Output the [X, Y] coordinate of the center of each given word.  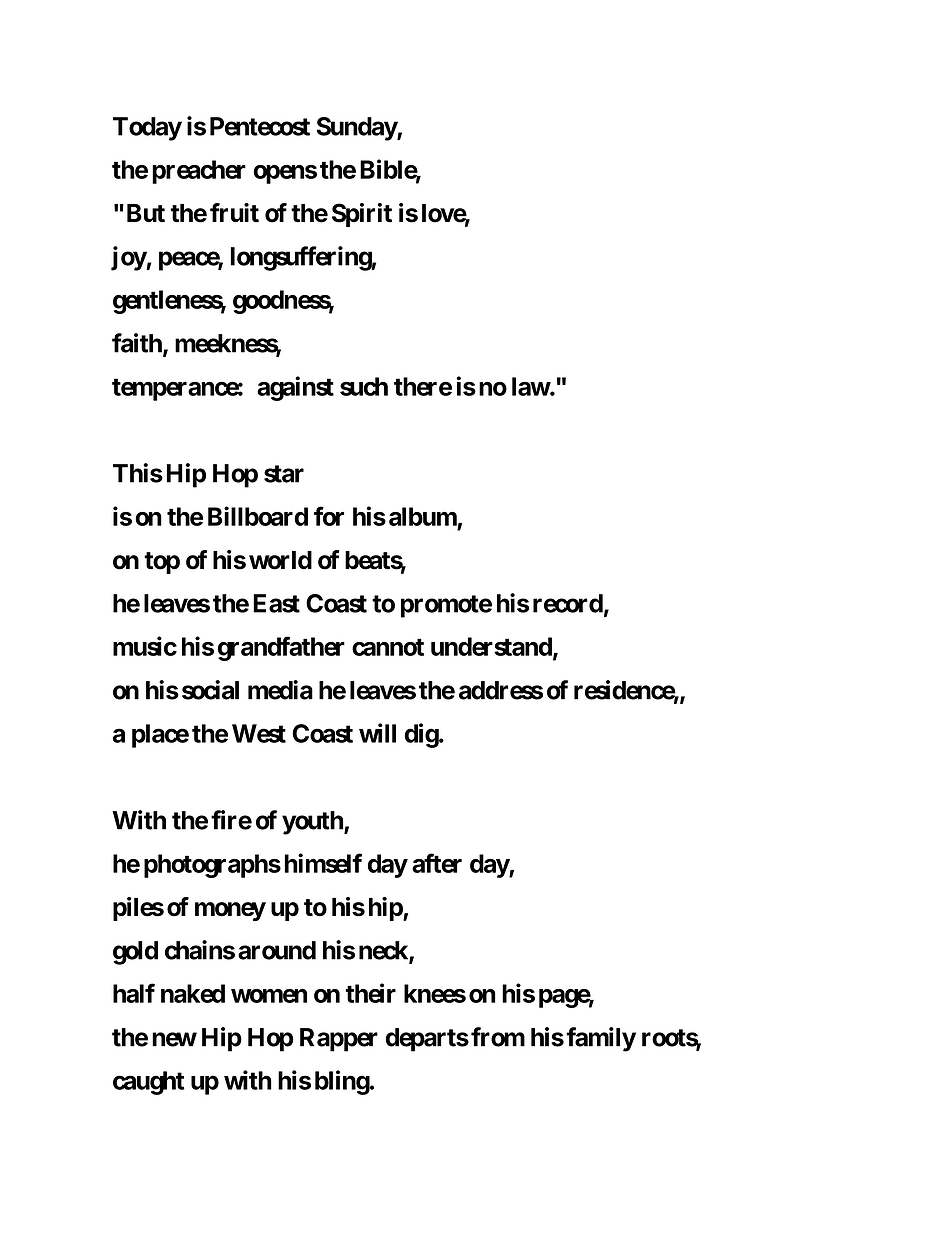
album [423, 516]
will [377, 733]
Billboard [258, 516]
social [210, 690]
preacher [199, 172]
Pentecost [260, 126]
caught [148, 1083]
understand [492, 647]
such [364, 386]
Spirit [362, 215]
